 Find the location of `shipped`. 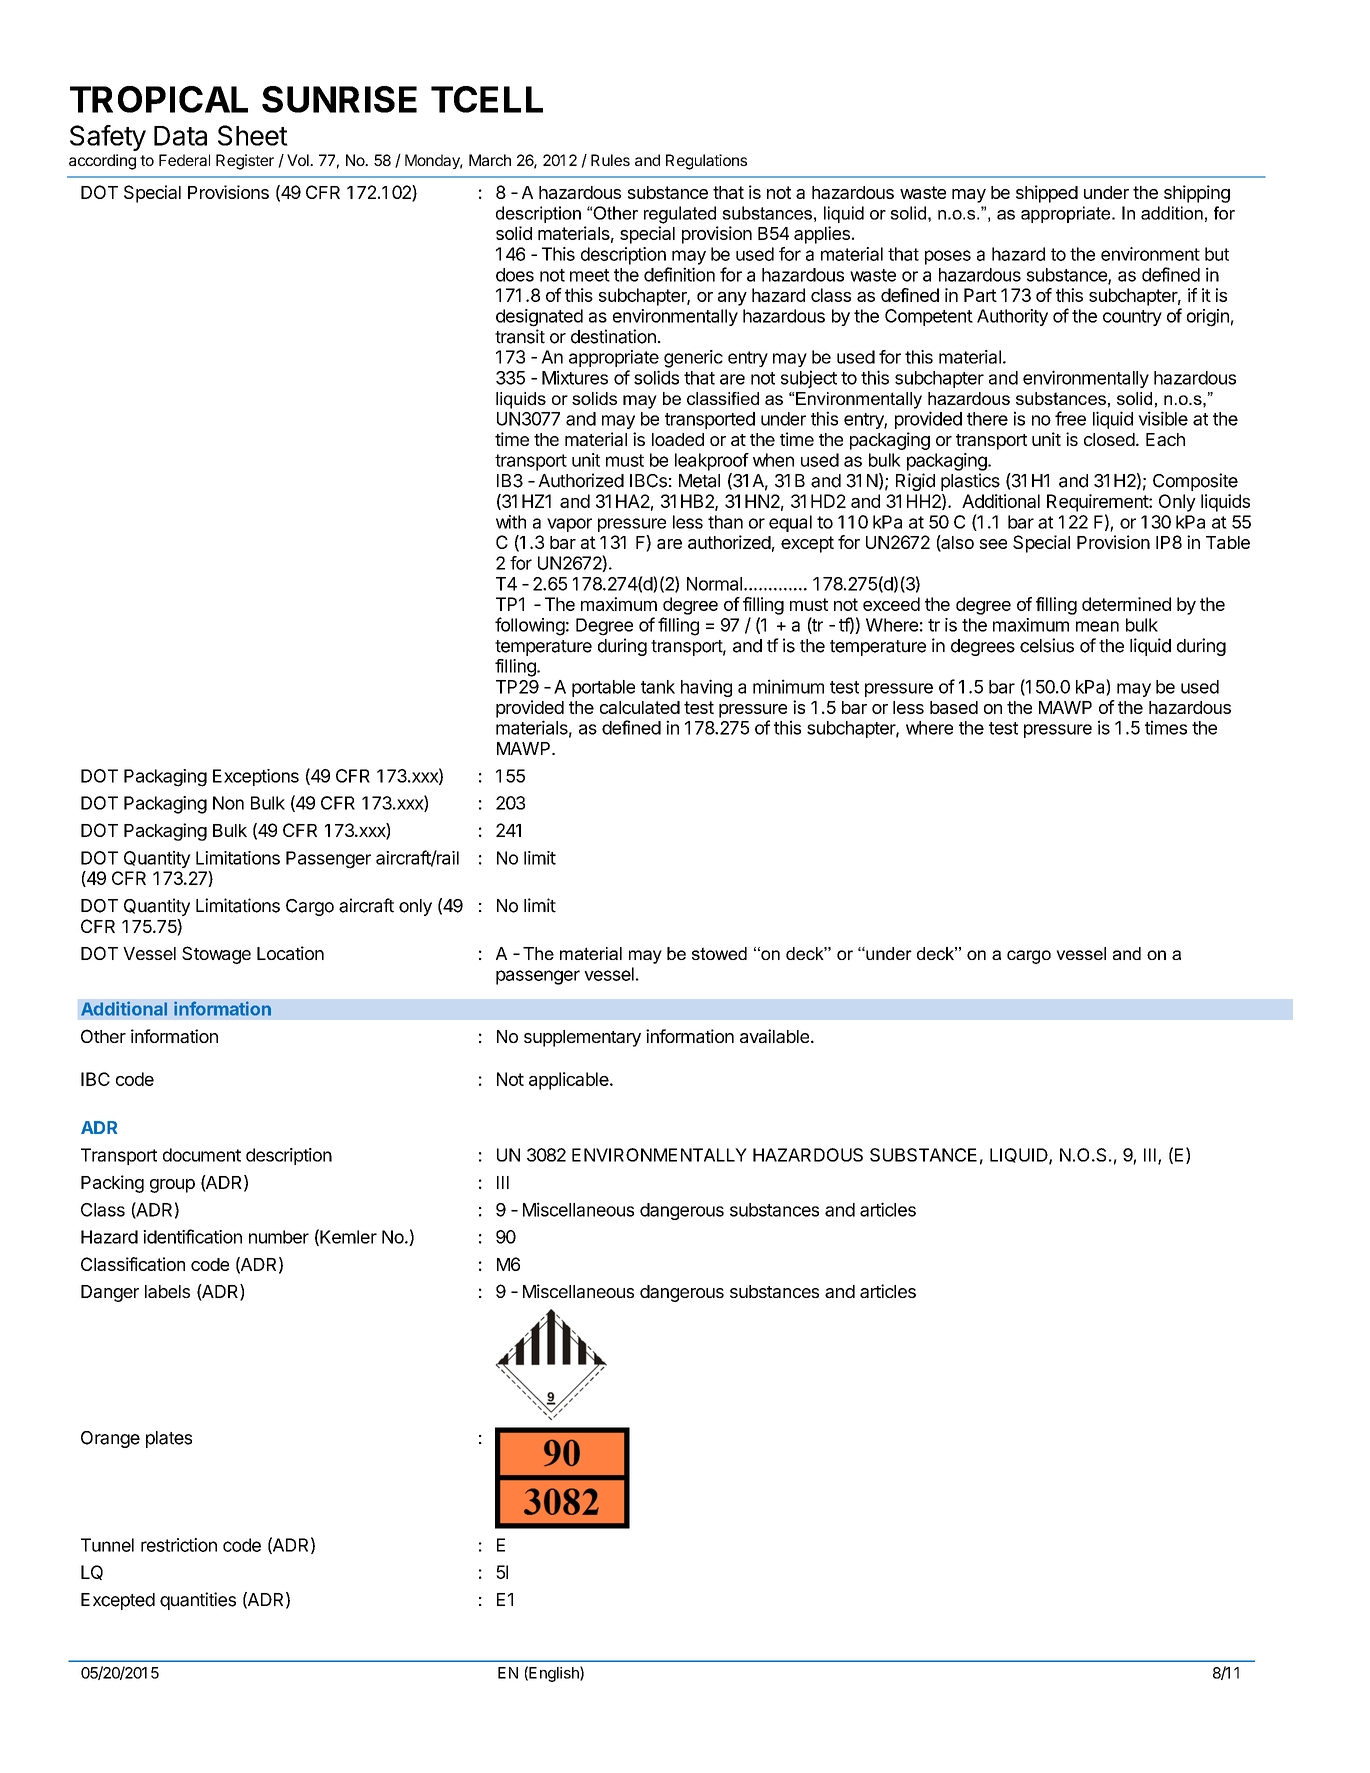

shipped is located at coordinates (1047, 194).
